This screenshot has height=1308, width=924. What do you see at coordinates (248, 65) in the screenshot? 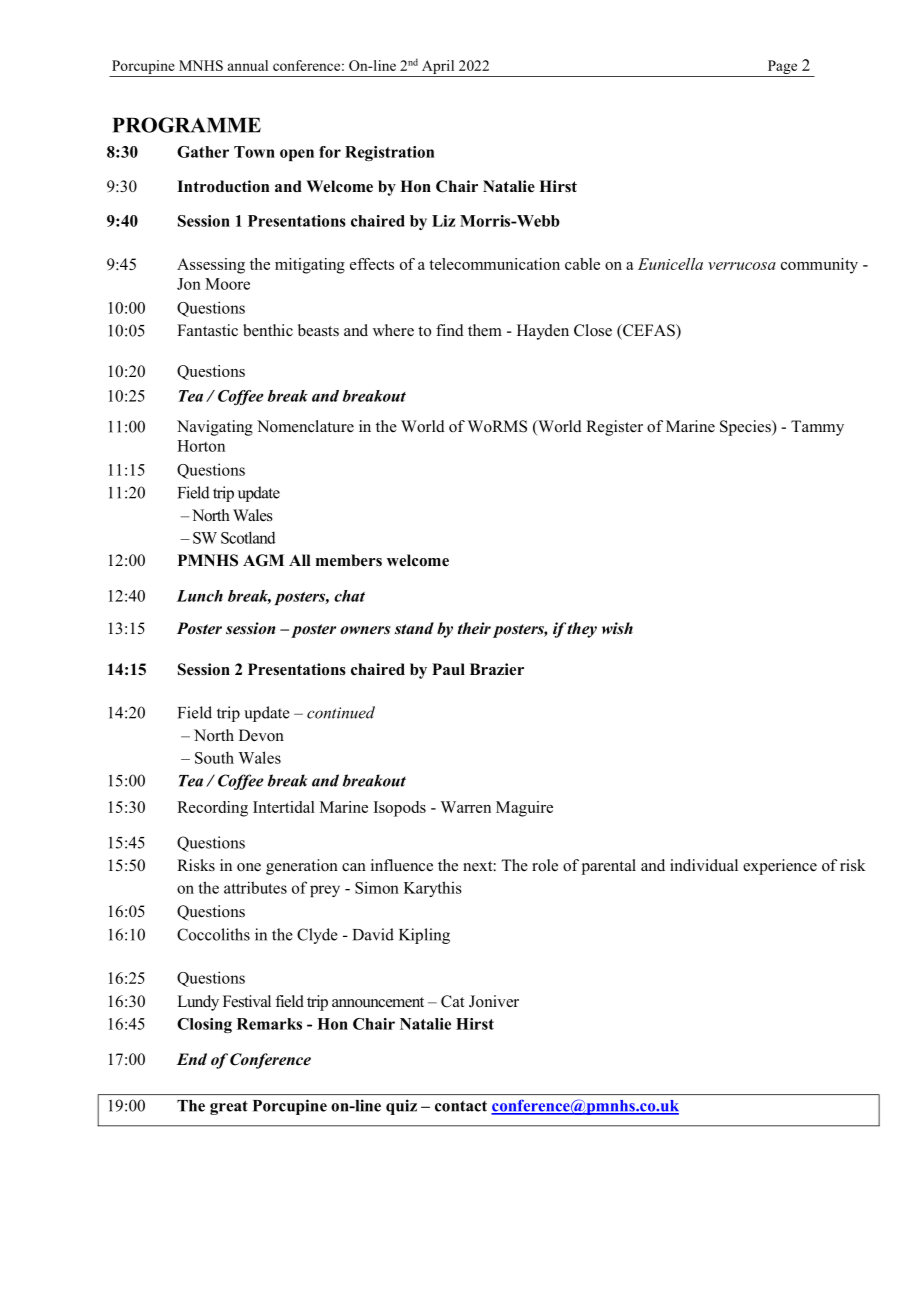
I see `annual` at bounding box center [248, 65].
